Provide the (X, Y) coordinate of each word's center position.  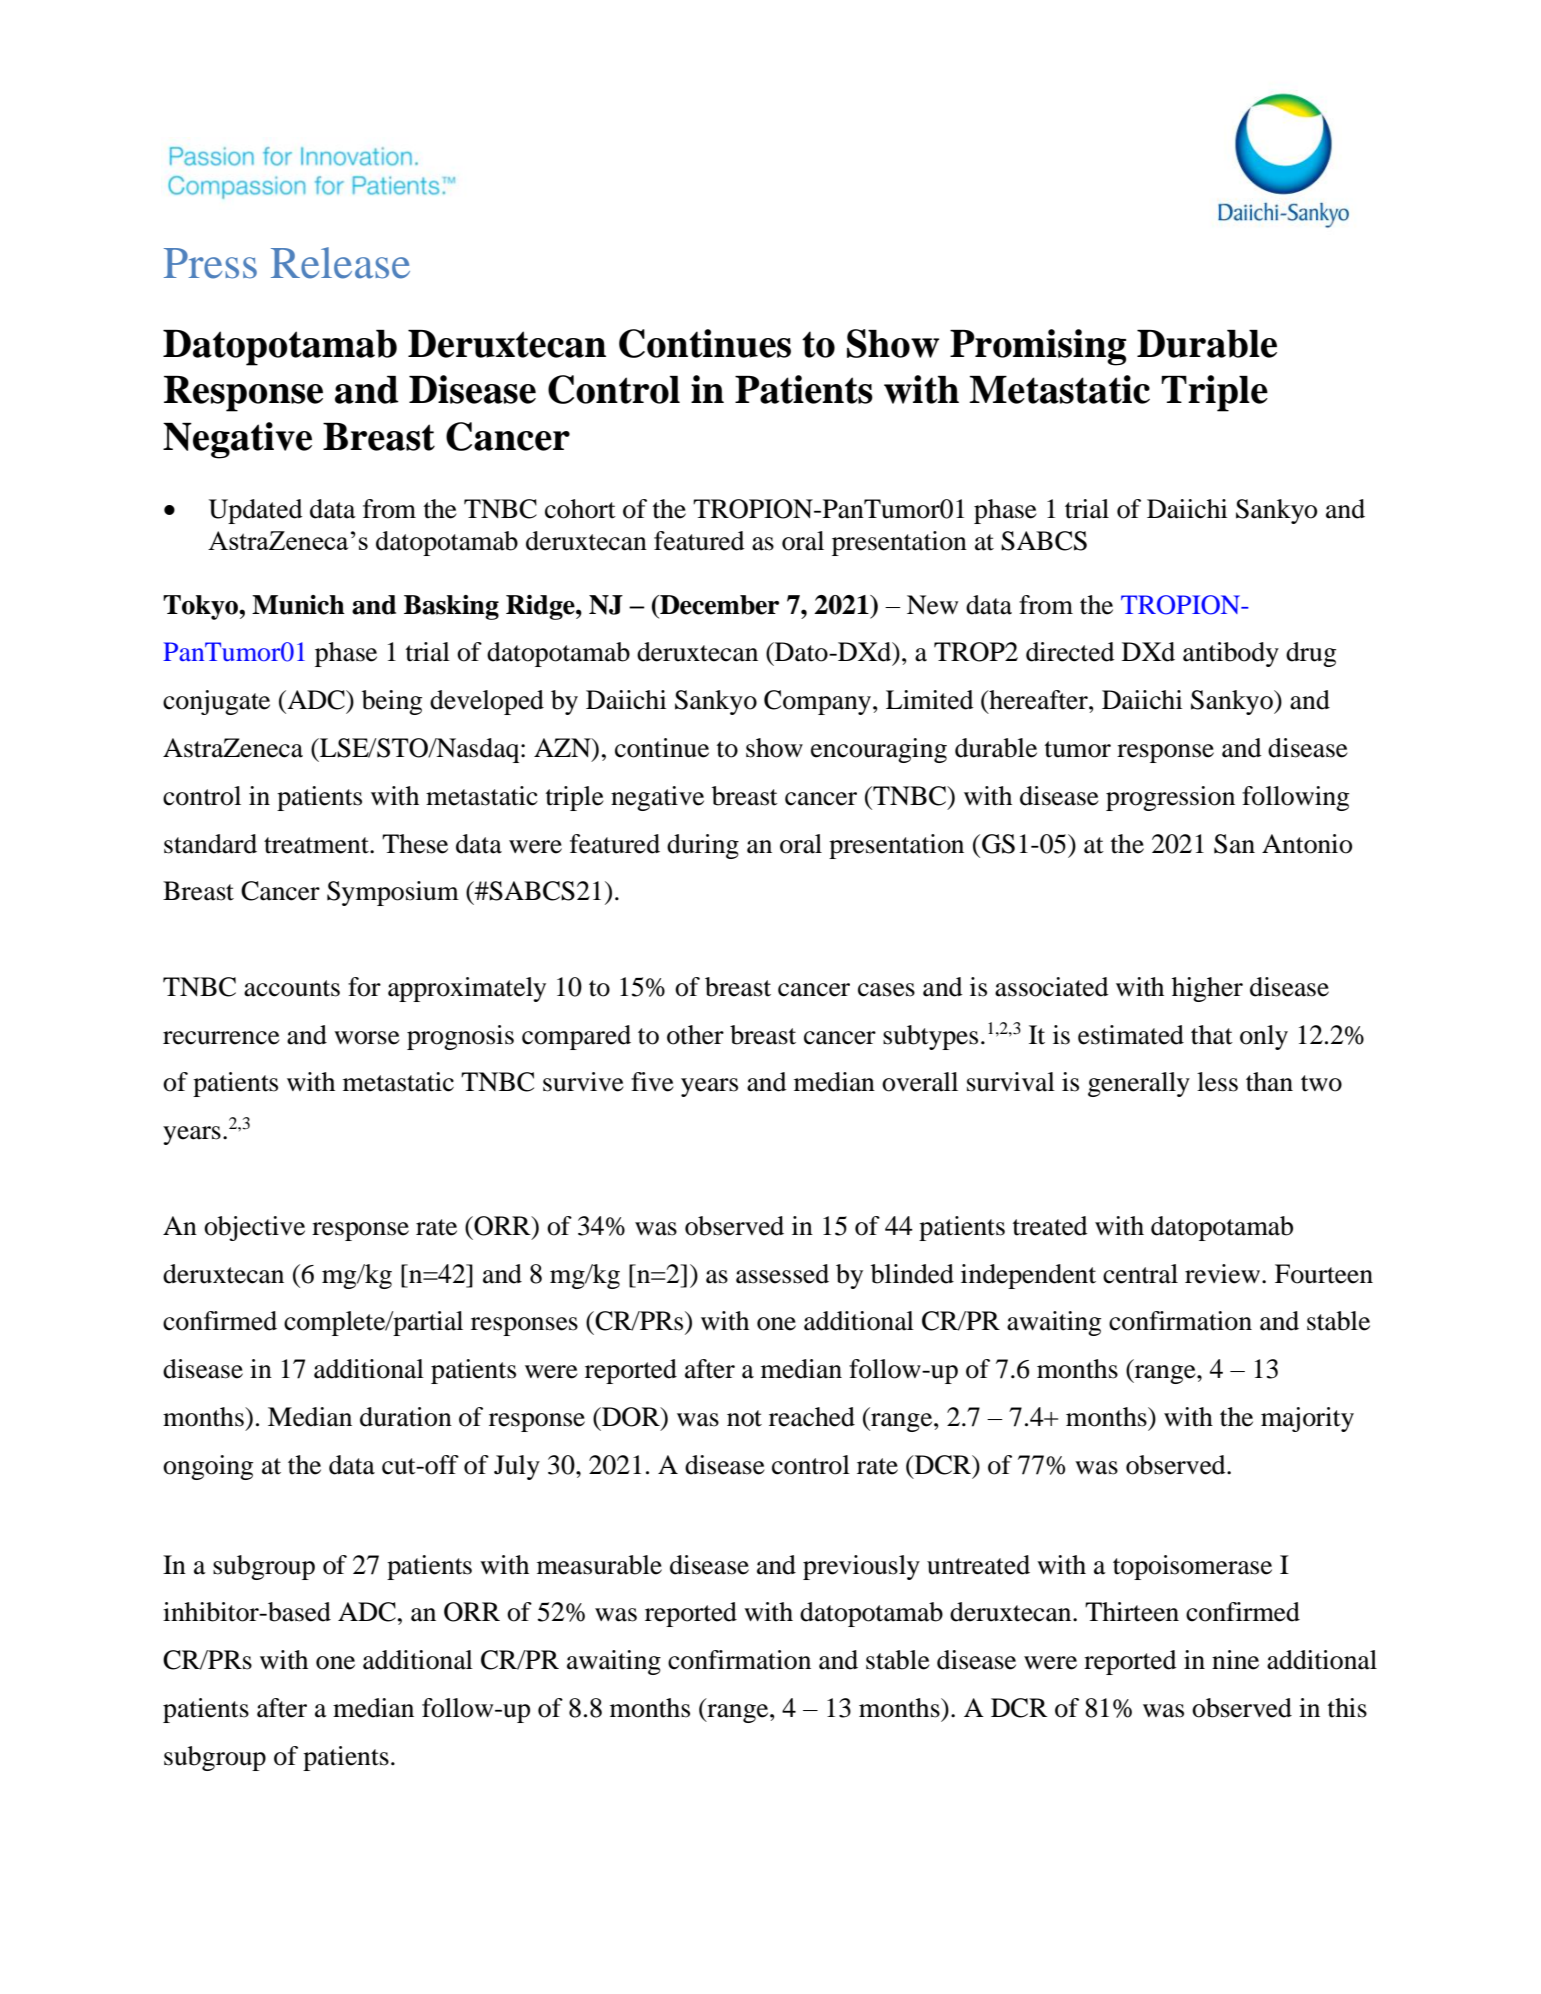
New (932, 605)
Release (340, 263)
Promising (1038, 347)
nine (1235, 1660)
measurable (599, 1565)
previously (861, 1567)
